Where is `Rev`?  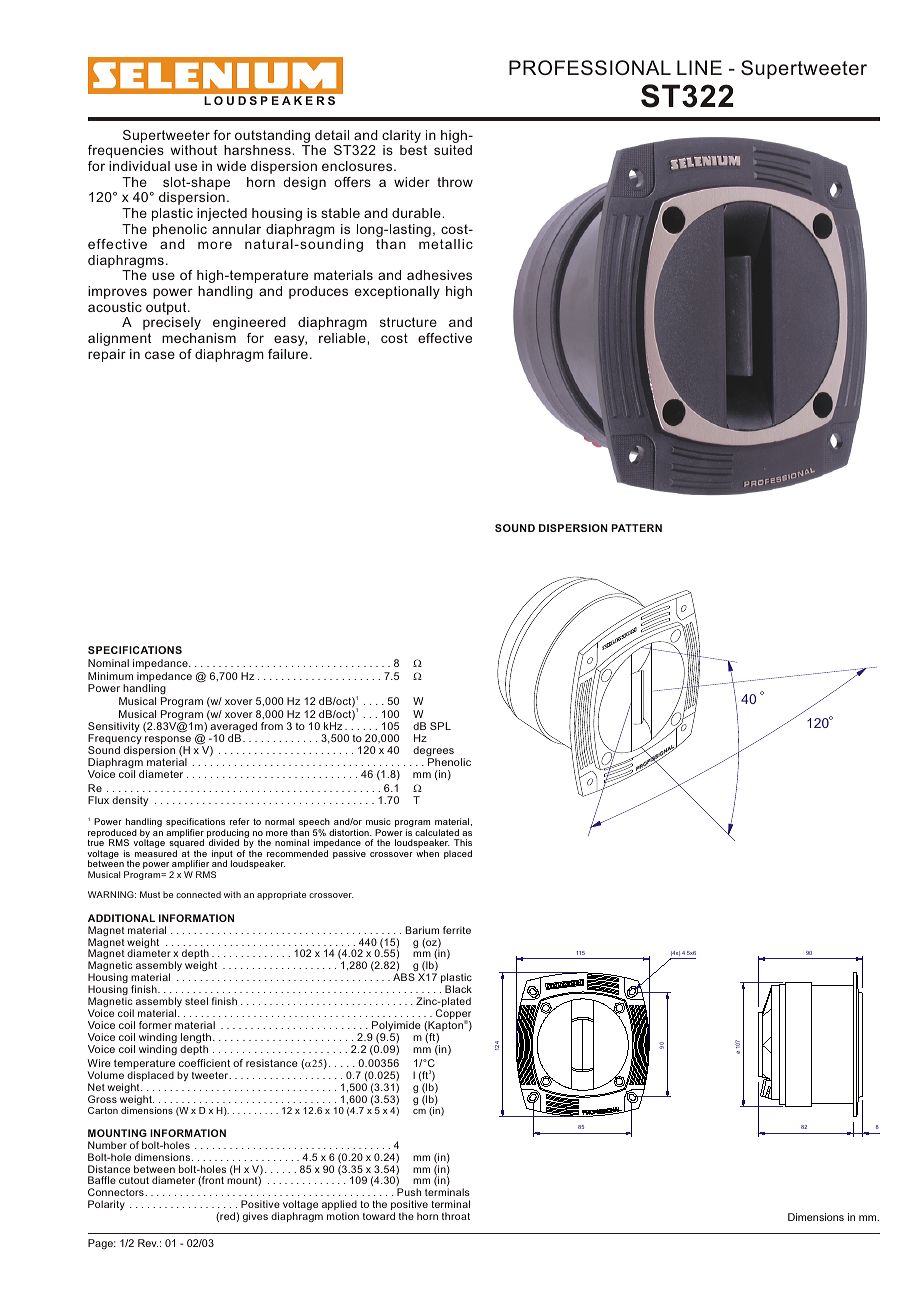 Rev is located at coordinates (148, 1243).
